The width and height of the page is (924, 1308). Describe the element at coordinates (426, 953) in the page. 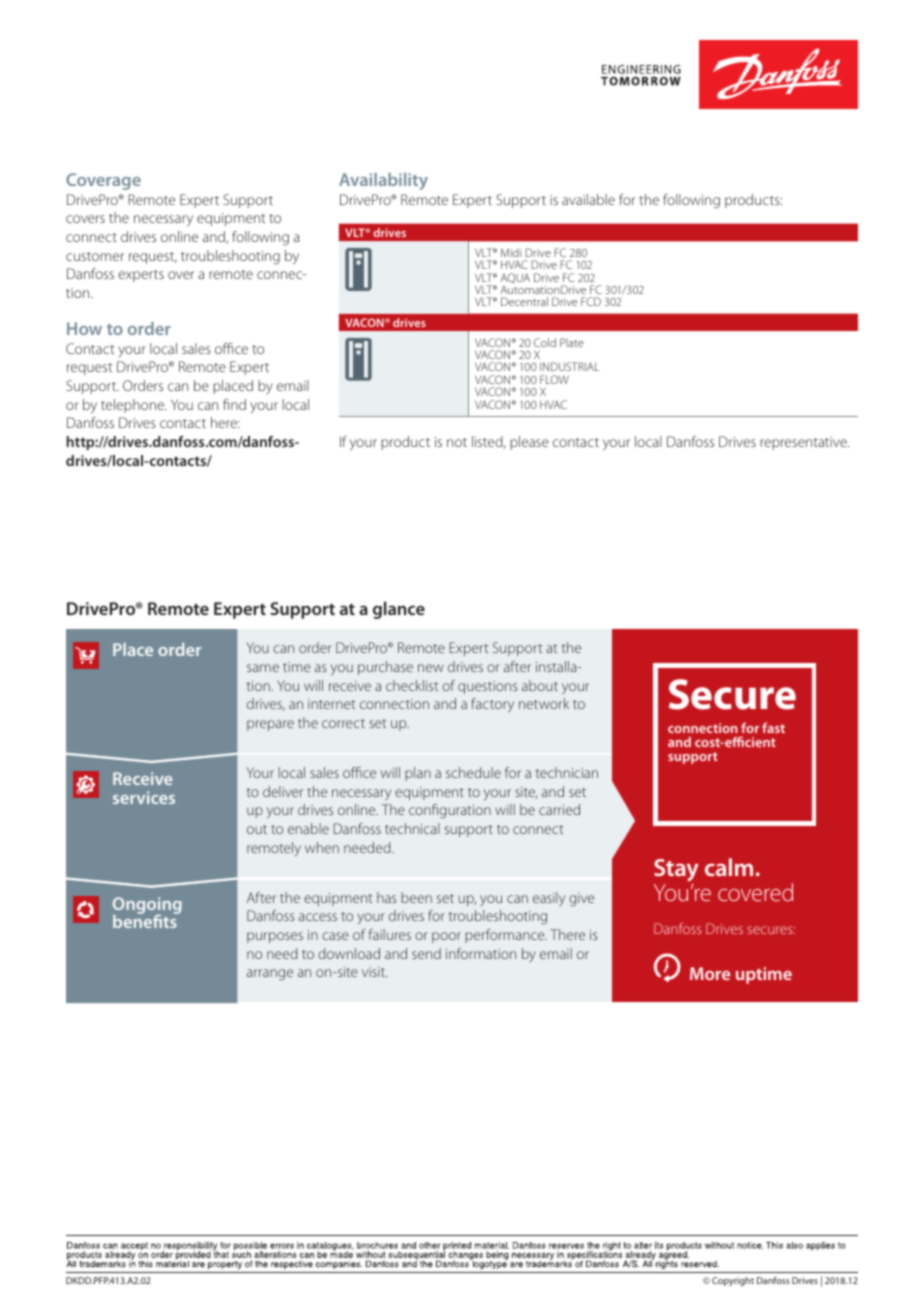

I see `send` at that location.
